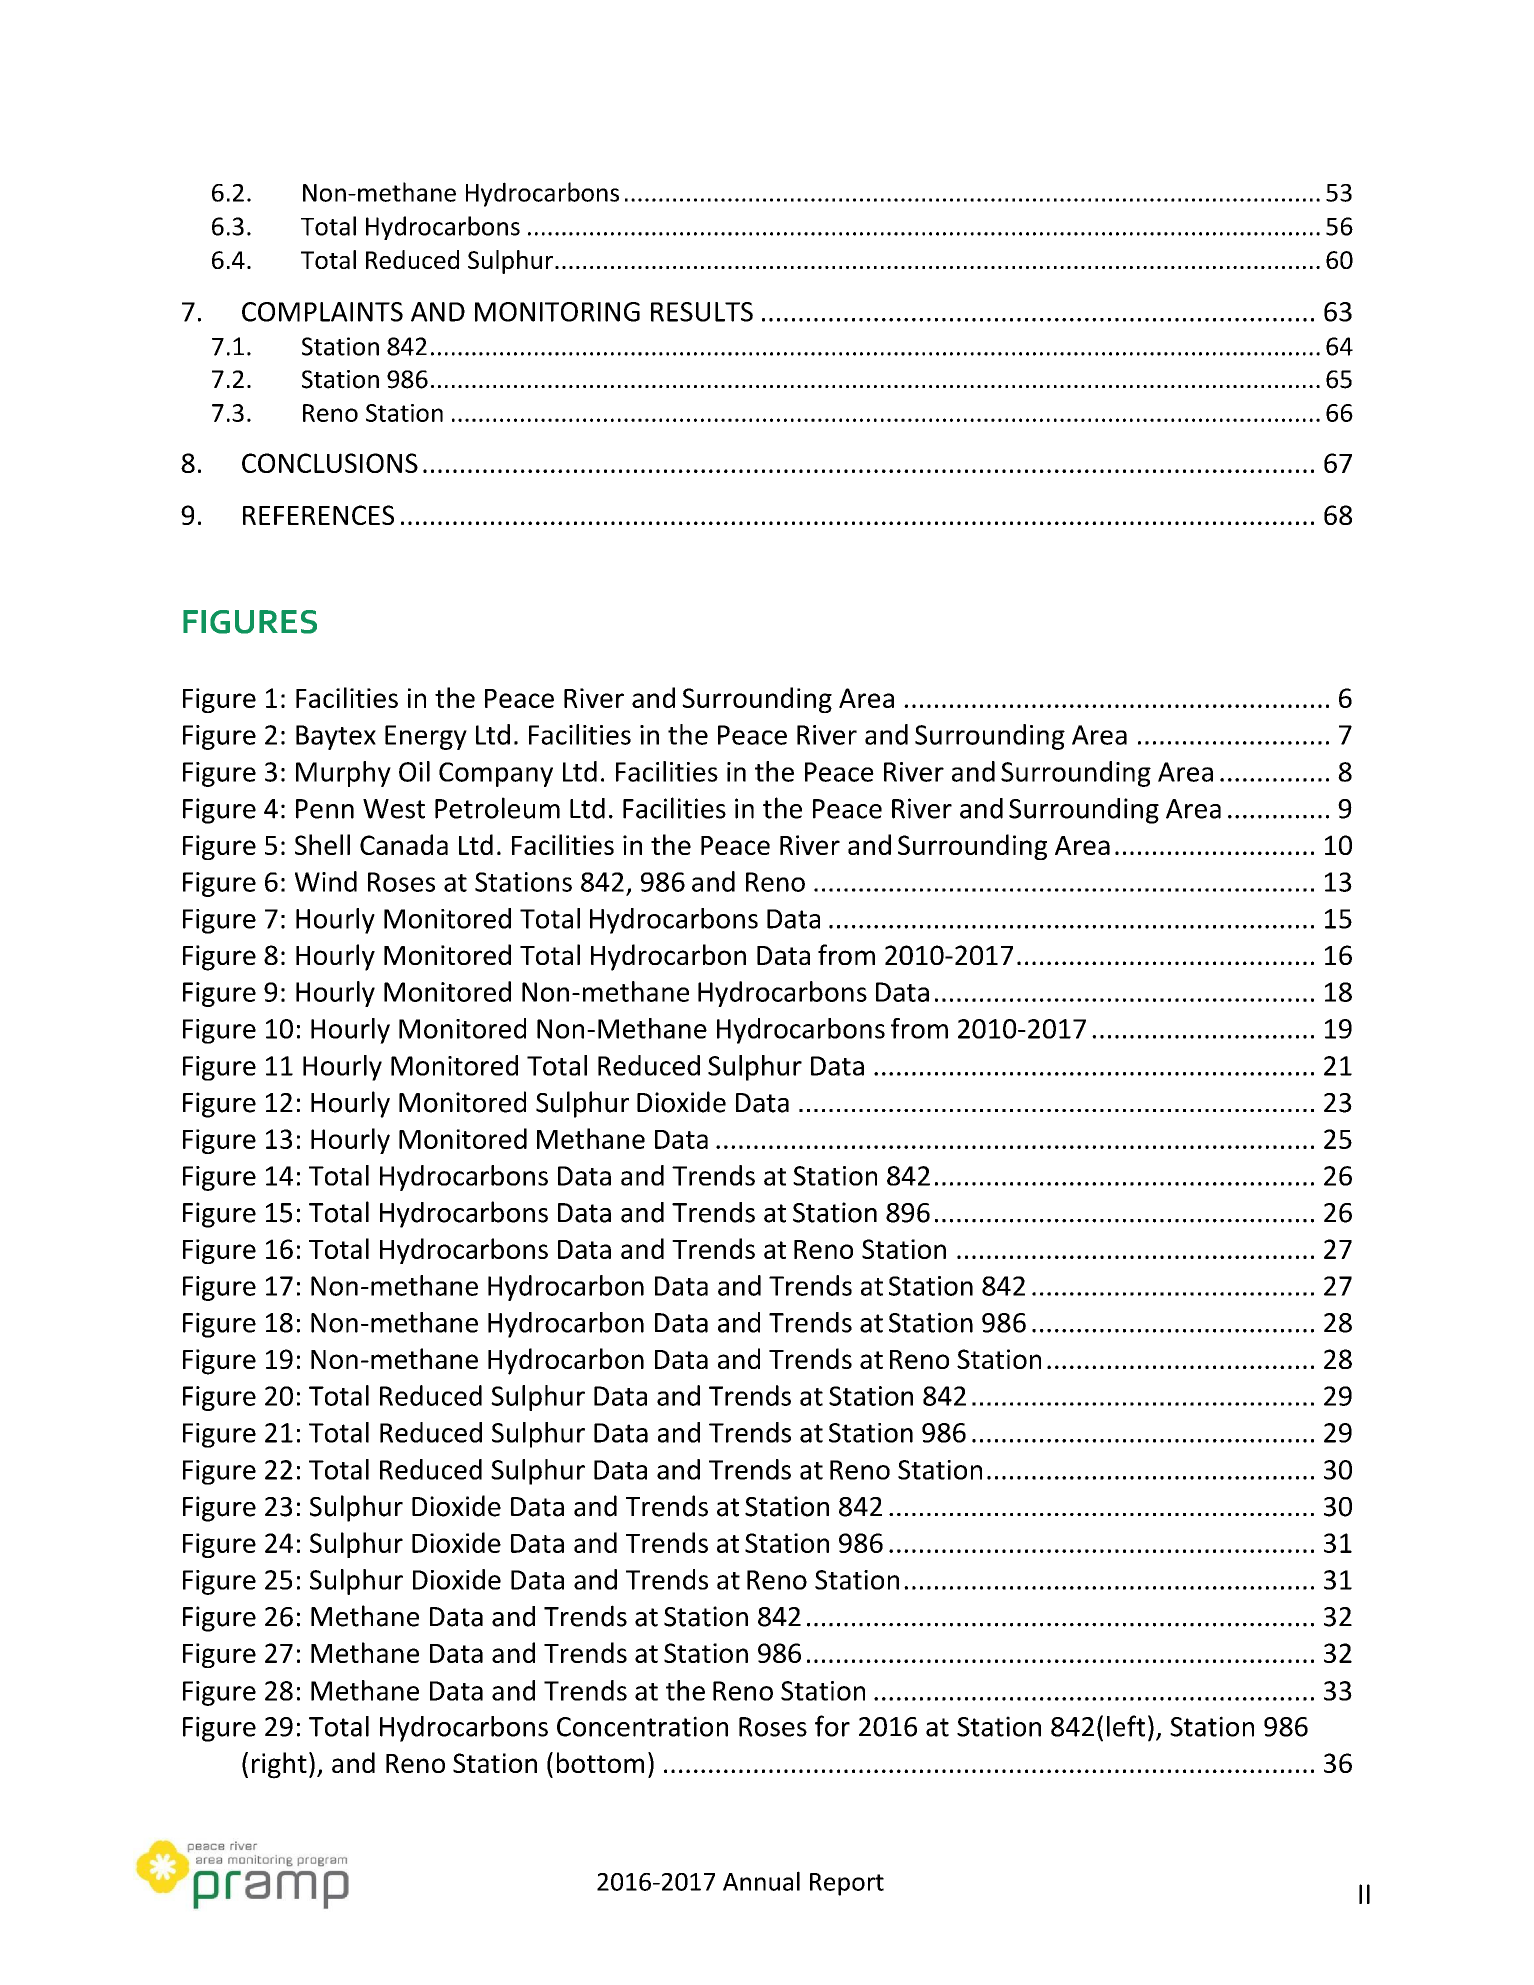 This page has height=1985, width=1534. Describe the element at coordinates (832, 1726) in the page. I see `for` at that location.
